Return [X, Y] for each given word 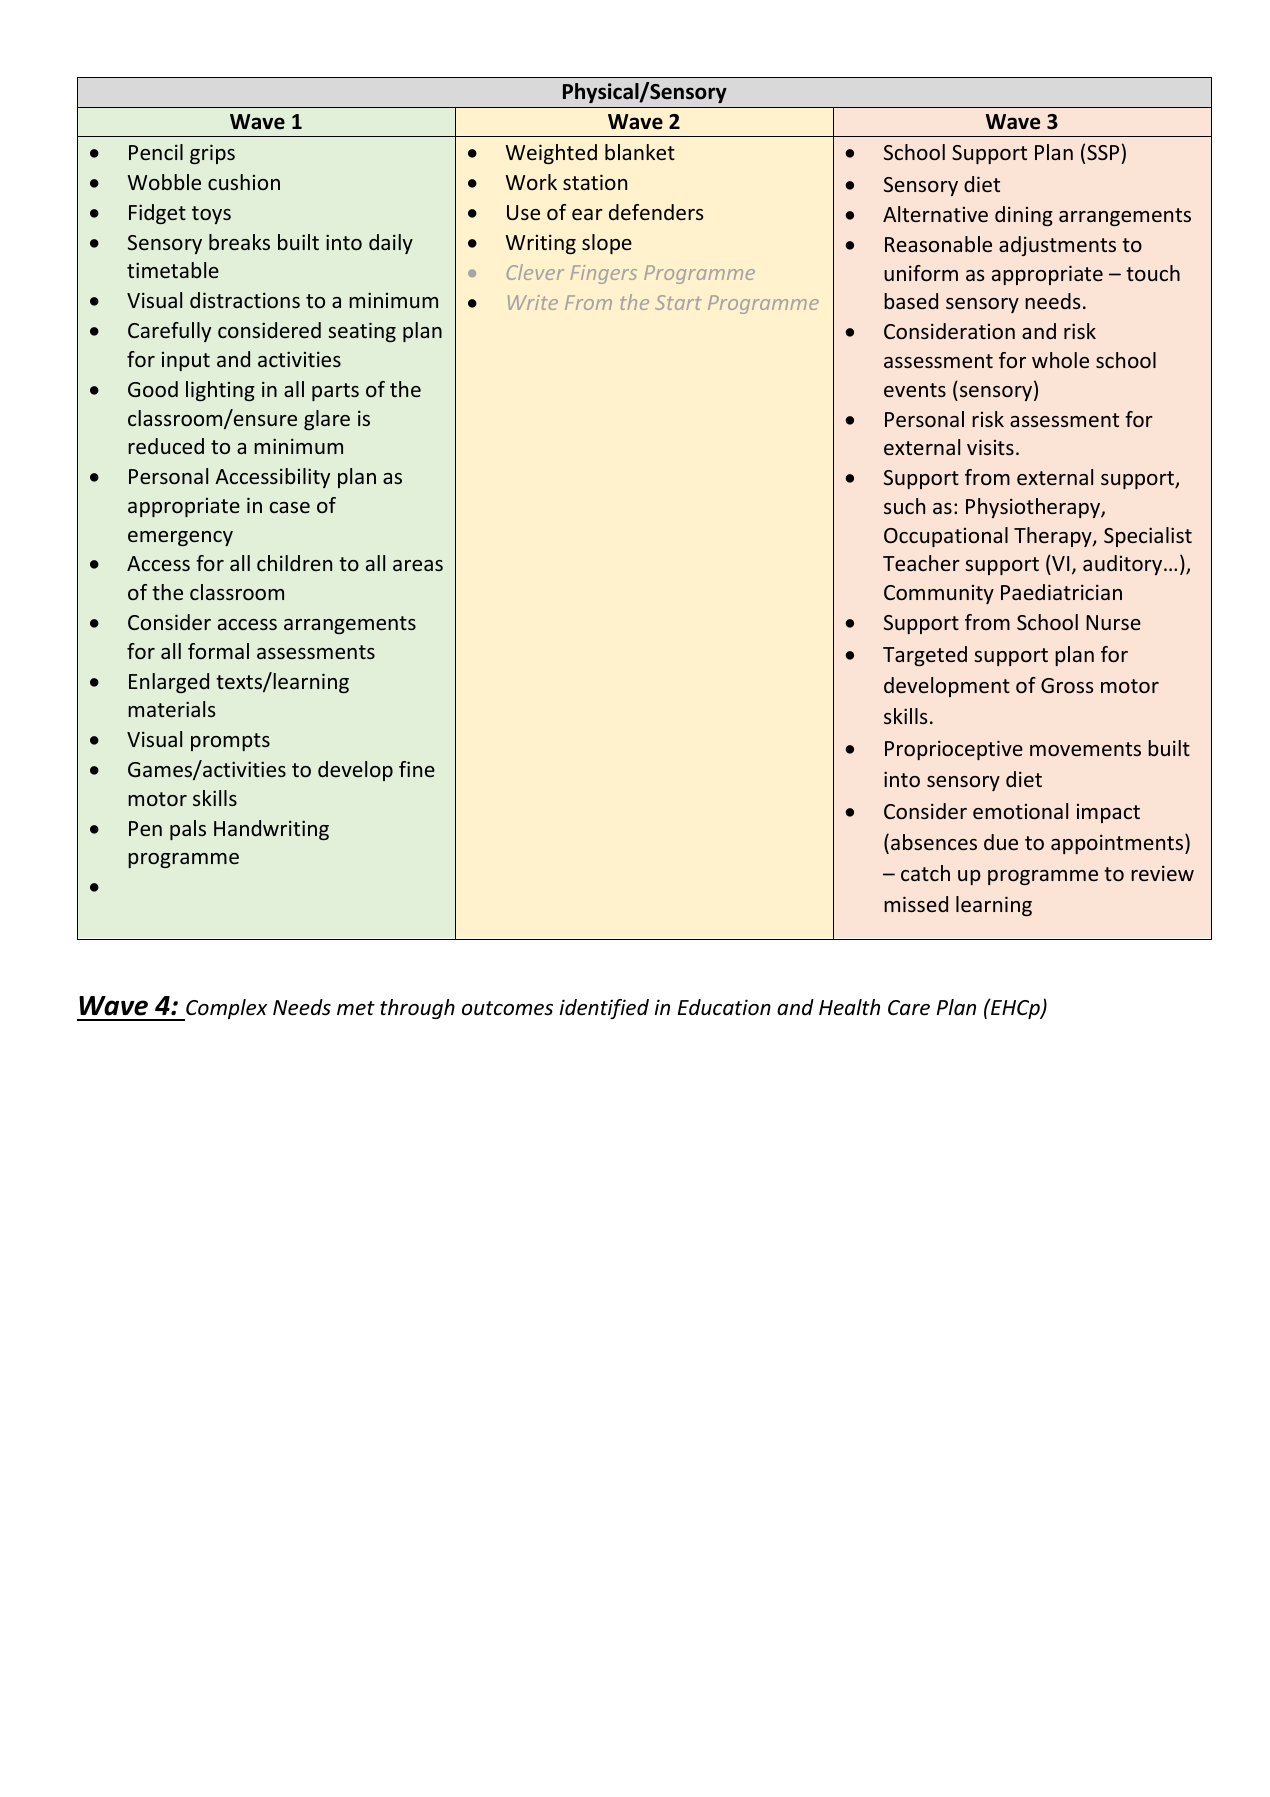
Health [849, 1007]
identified [604, 1009]
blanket [640, 152]
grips [212, 154]
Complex [225, 1010]
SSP [1103, 152]
